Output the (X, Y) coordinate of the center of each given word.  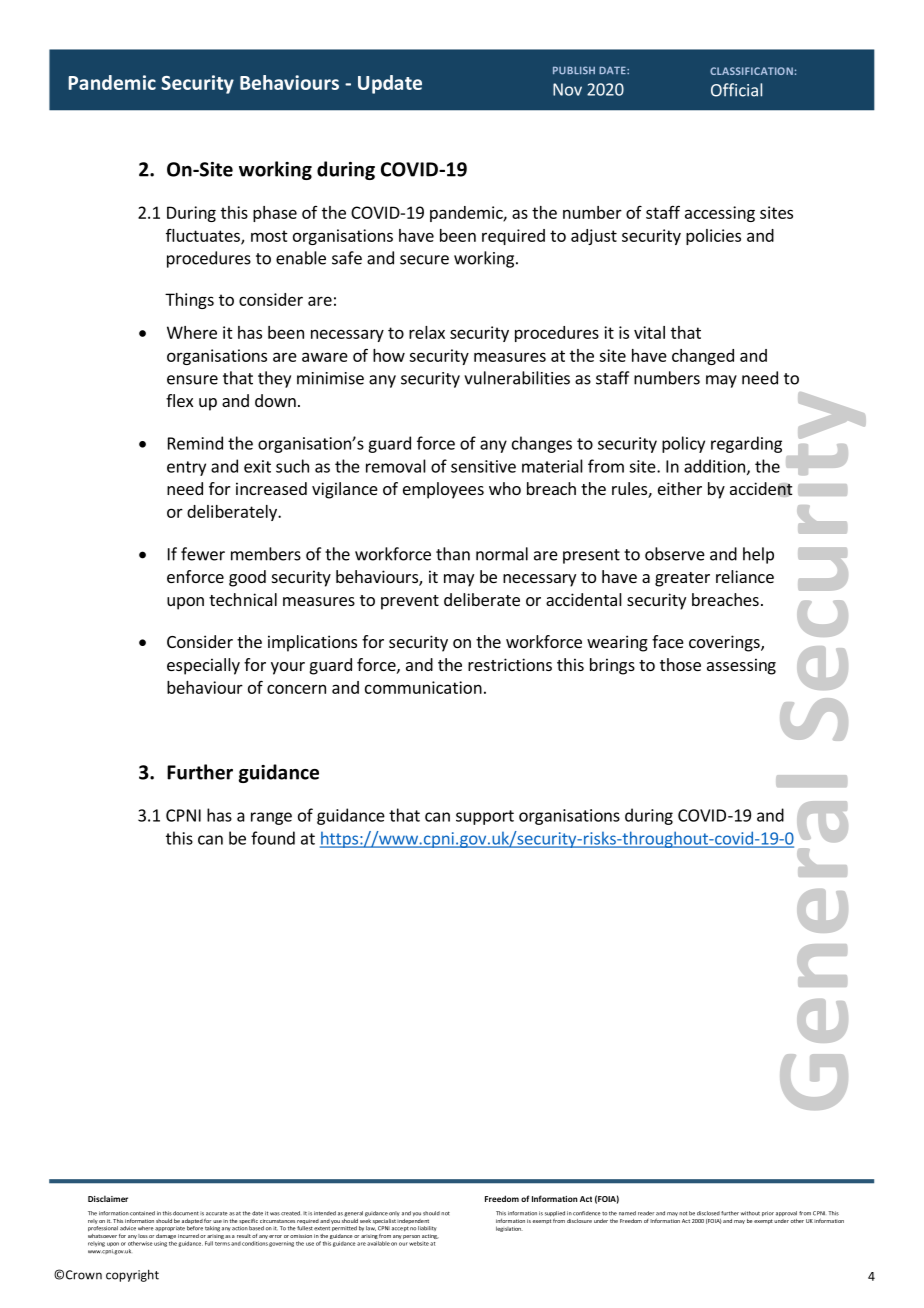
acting (430, 1236)
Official (736, 90)
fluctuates (204, 236)
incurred (188, 1236)
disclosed (708, 1213)
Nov (567, 89)
